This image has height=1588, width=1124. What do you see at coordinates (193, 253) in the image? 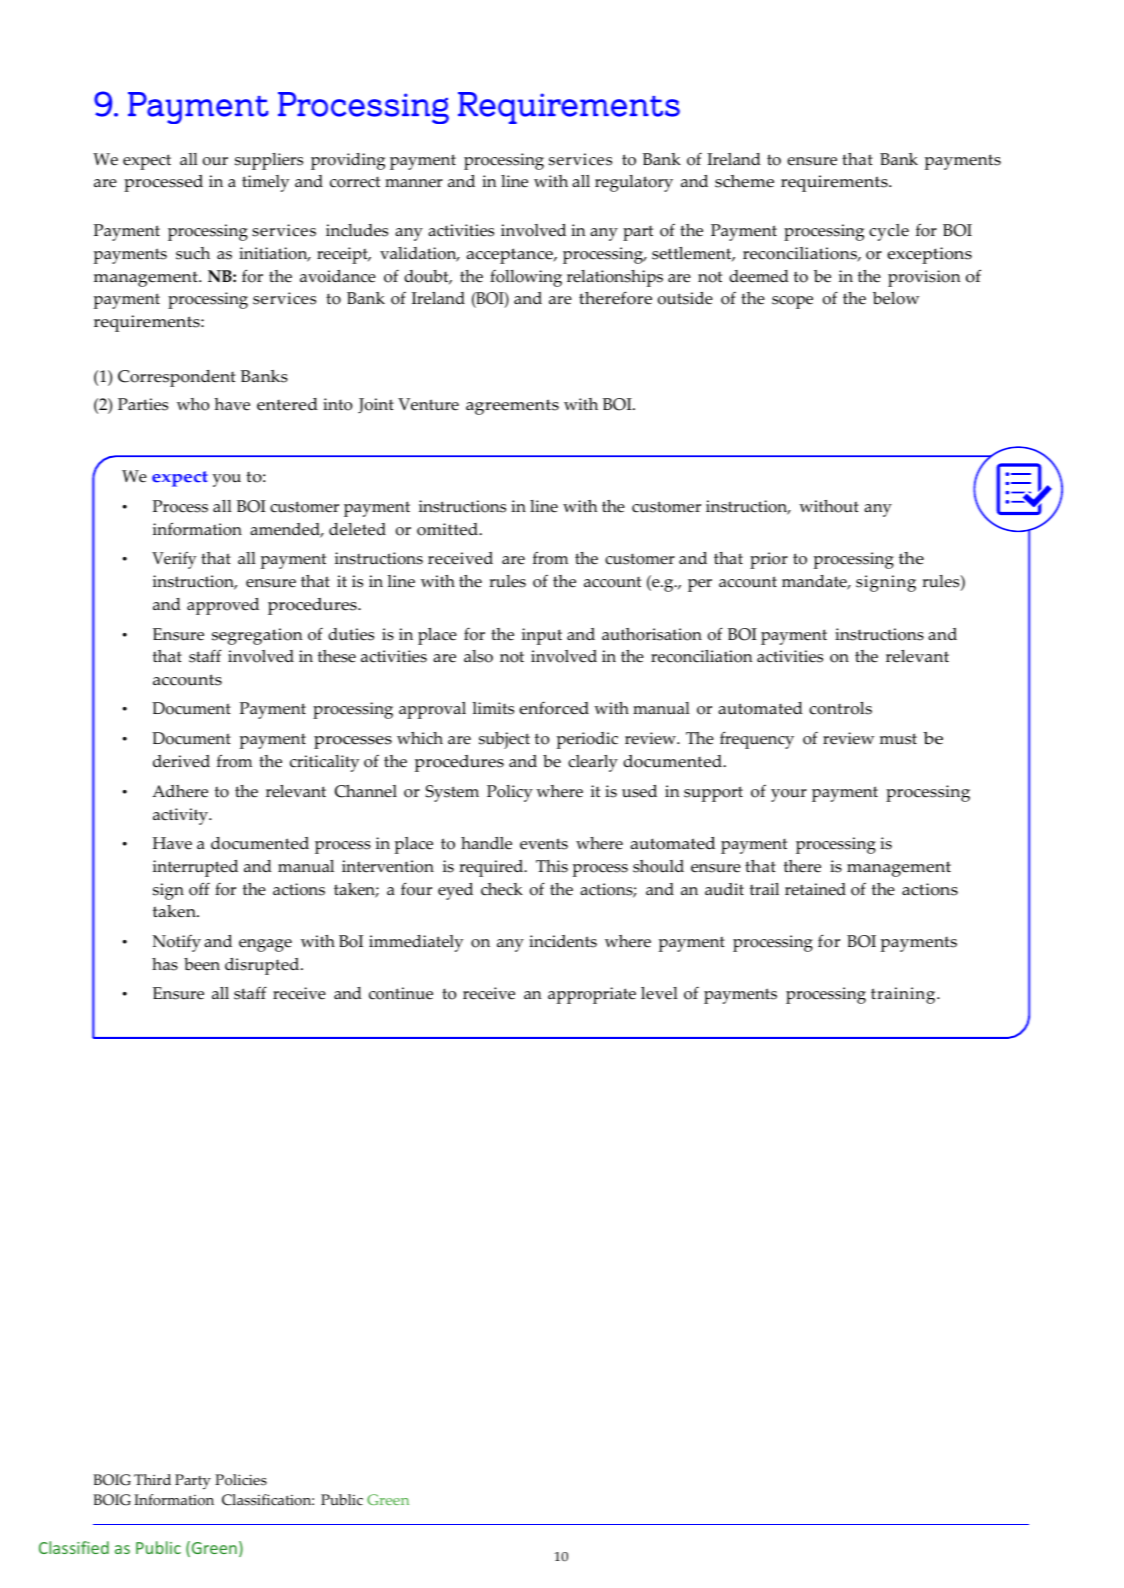
I see `such` at bounding box center [193, 253].
